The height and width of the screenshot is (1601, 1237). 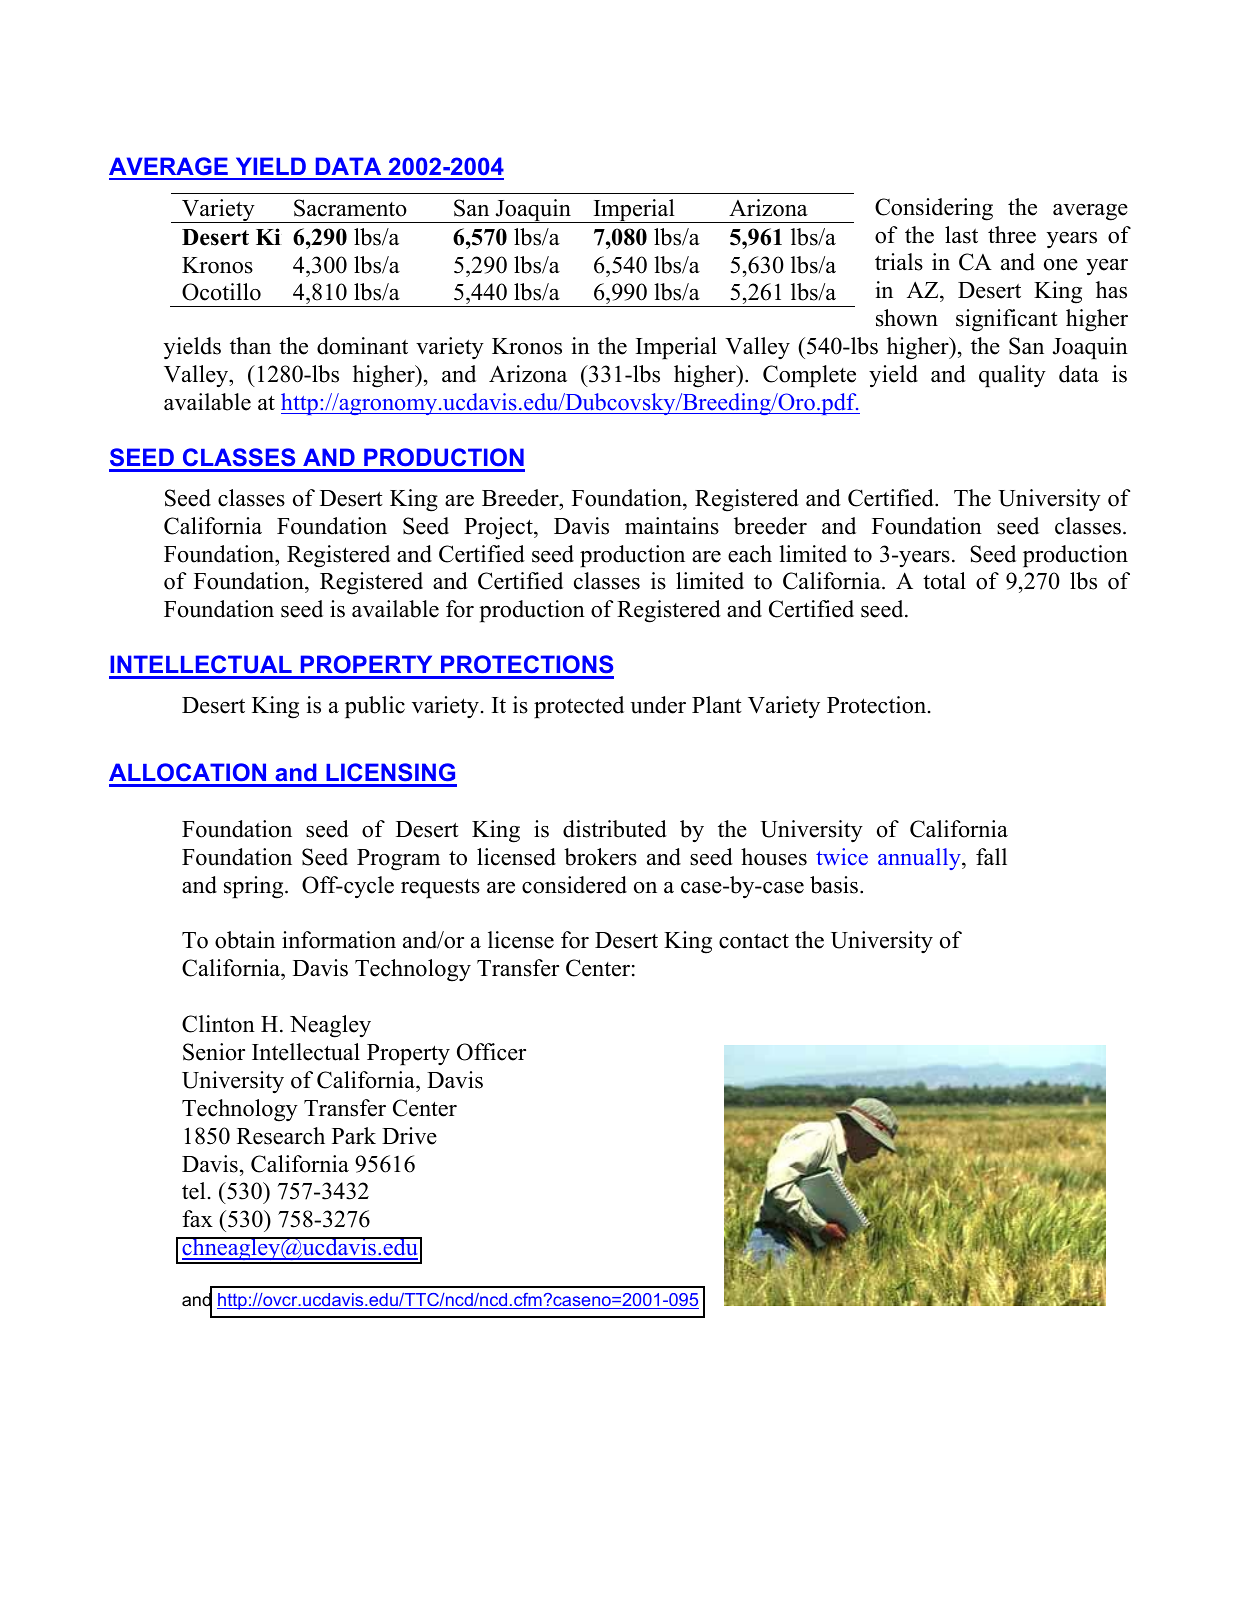 I want to click on maintains, so click(x=672, y=526).
